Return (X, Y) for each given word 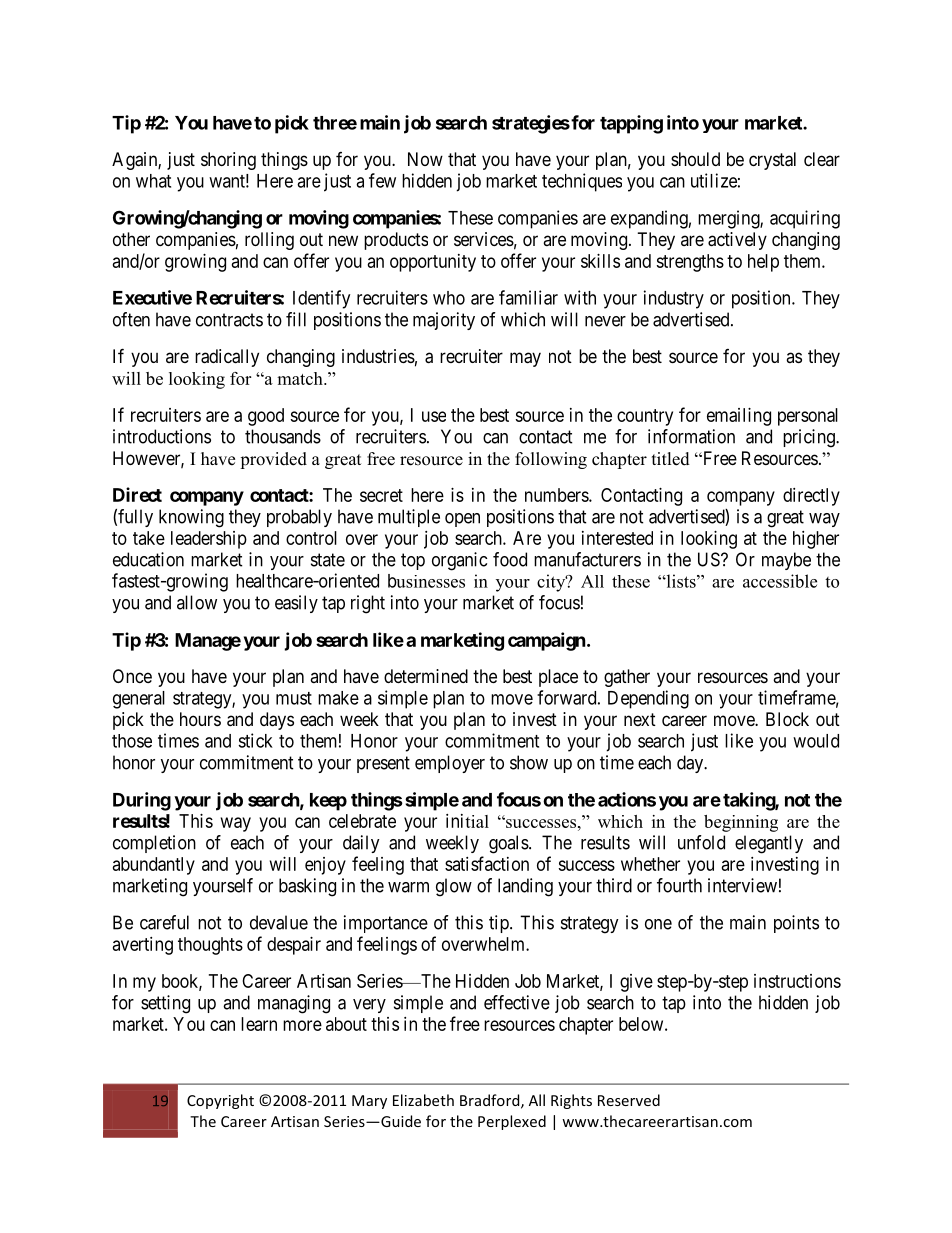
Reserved (629, 1100)
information (691, 436)
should (695, 159)
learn (259, 1024)
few (382, 180)
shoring (228, 161)
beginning (741, 823)
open (462, 520)
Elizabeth (423, 1100)
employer (450, 764)
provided (273, 460)
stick (255, 740)
